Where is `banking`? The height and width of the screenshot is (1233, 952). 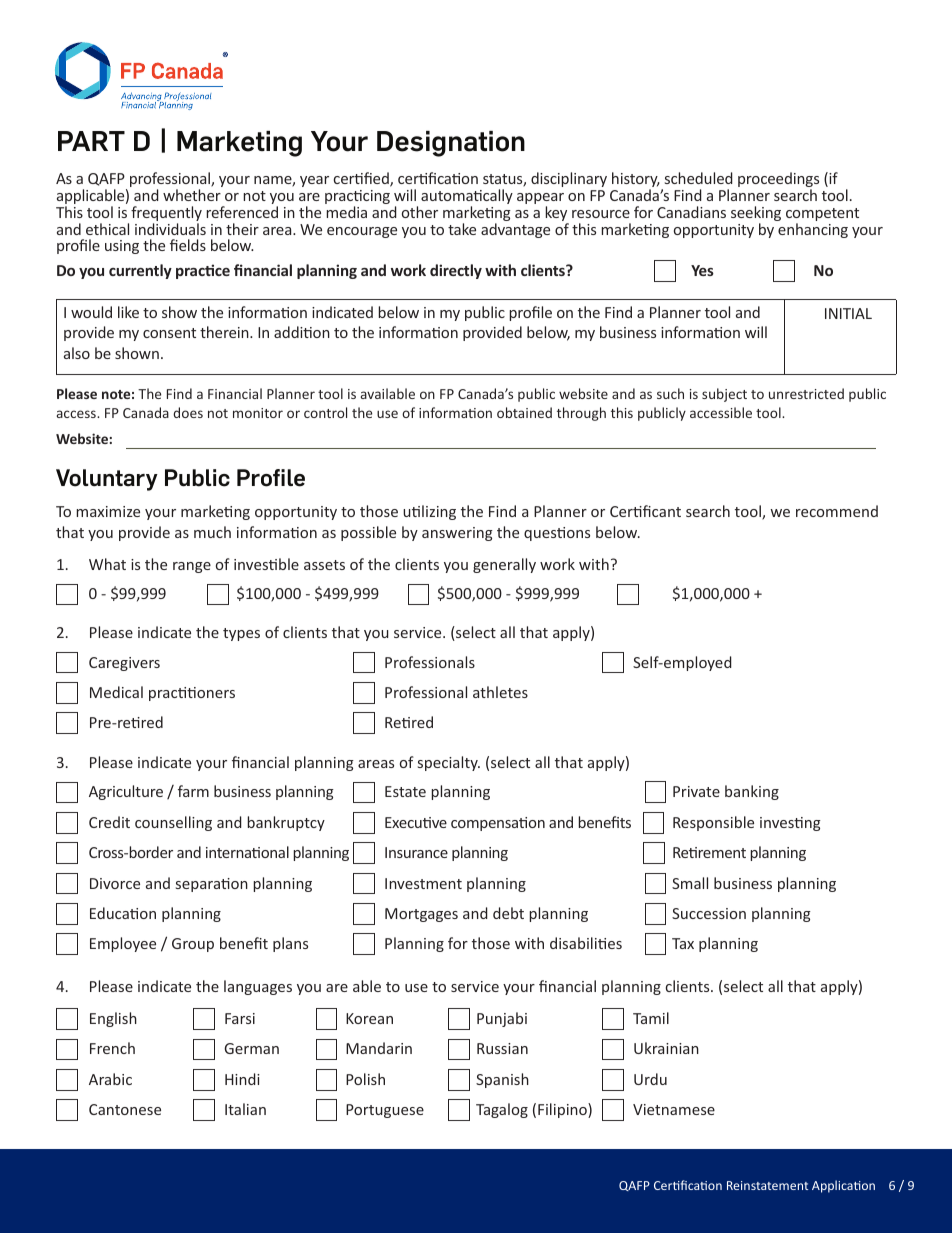
banking is located at coordinates (752, 792).
